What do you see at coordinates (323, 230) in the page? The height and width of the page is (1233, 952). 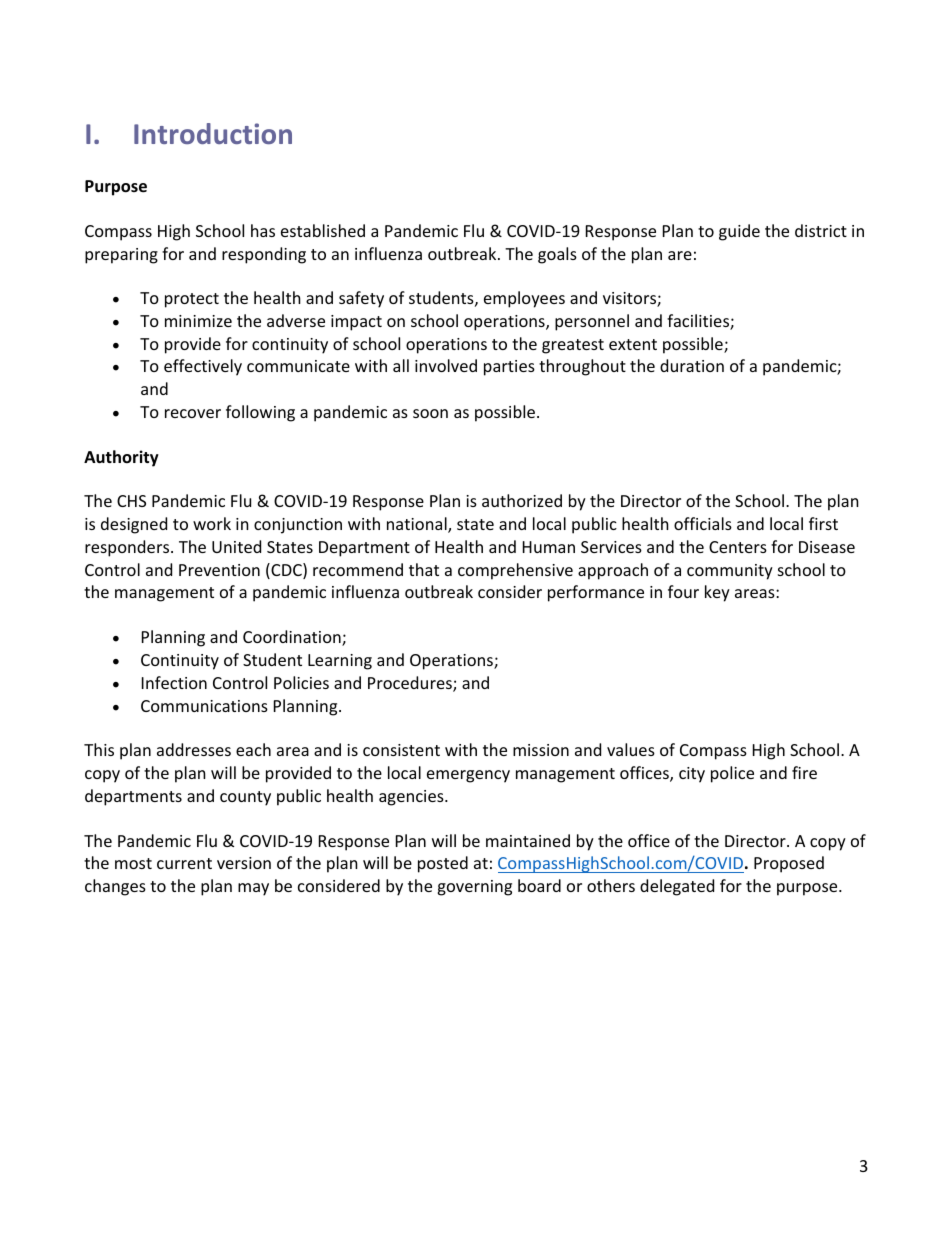 I see `established` at bounding box center [323, 230].
